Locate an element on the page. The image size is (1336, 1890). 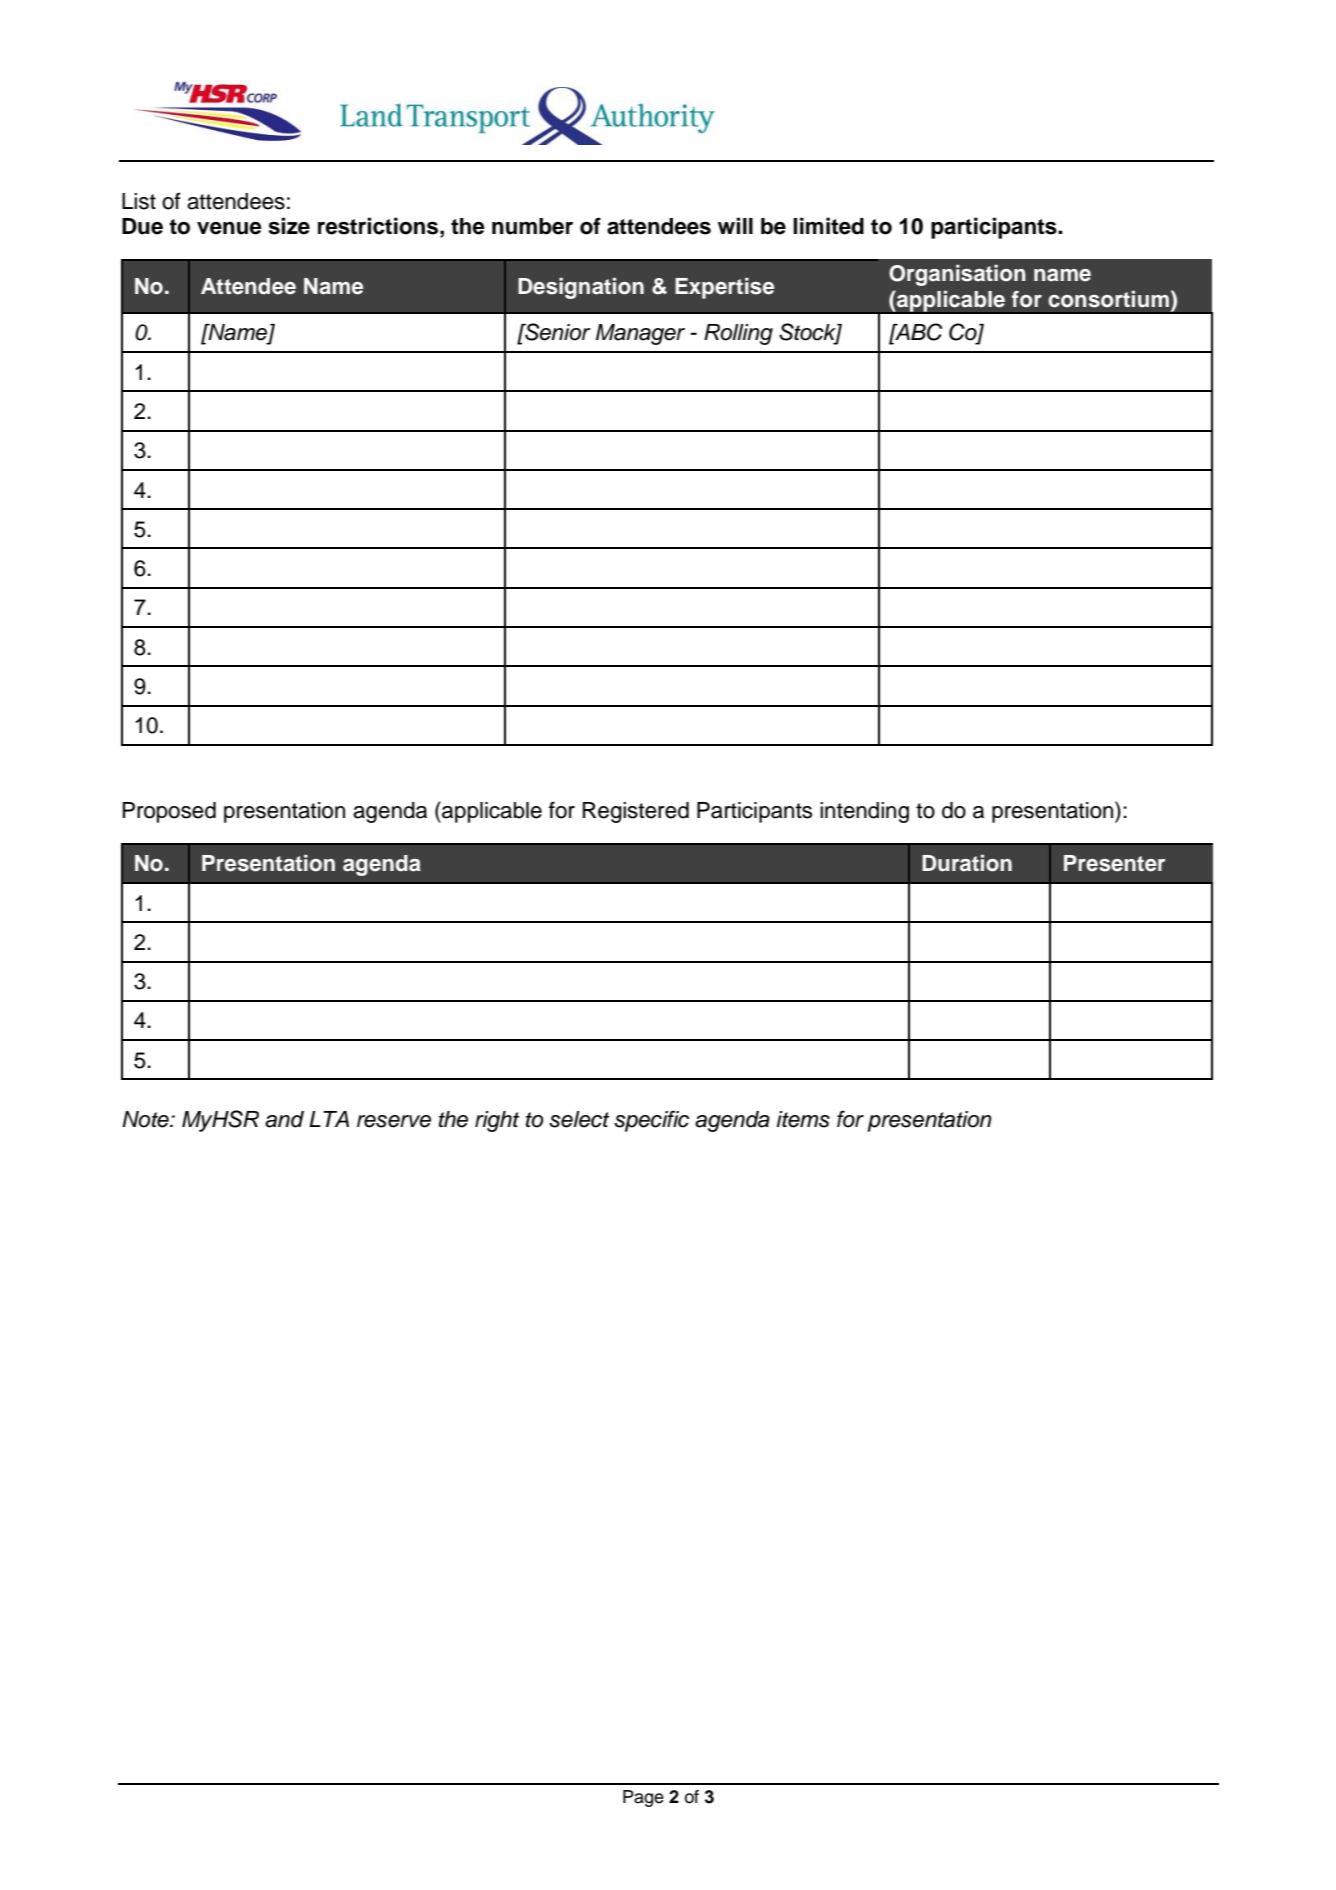
and is located at coordinates (284, 1119).
